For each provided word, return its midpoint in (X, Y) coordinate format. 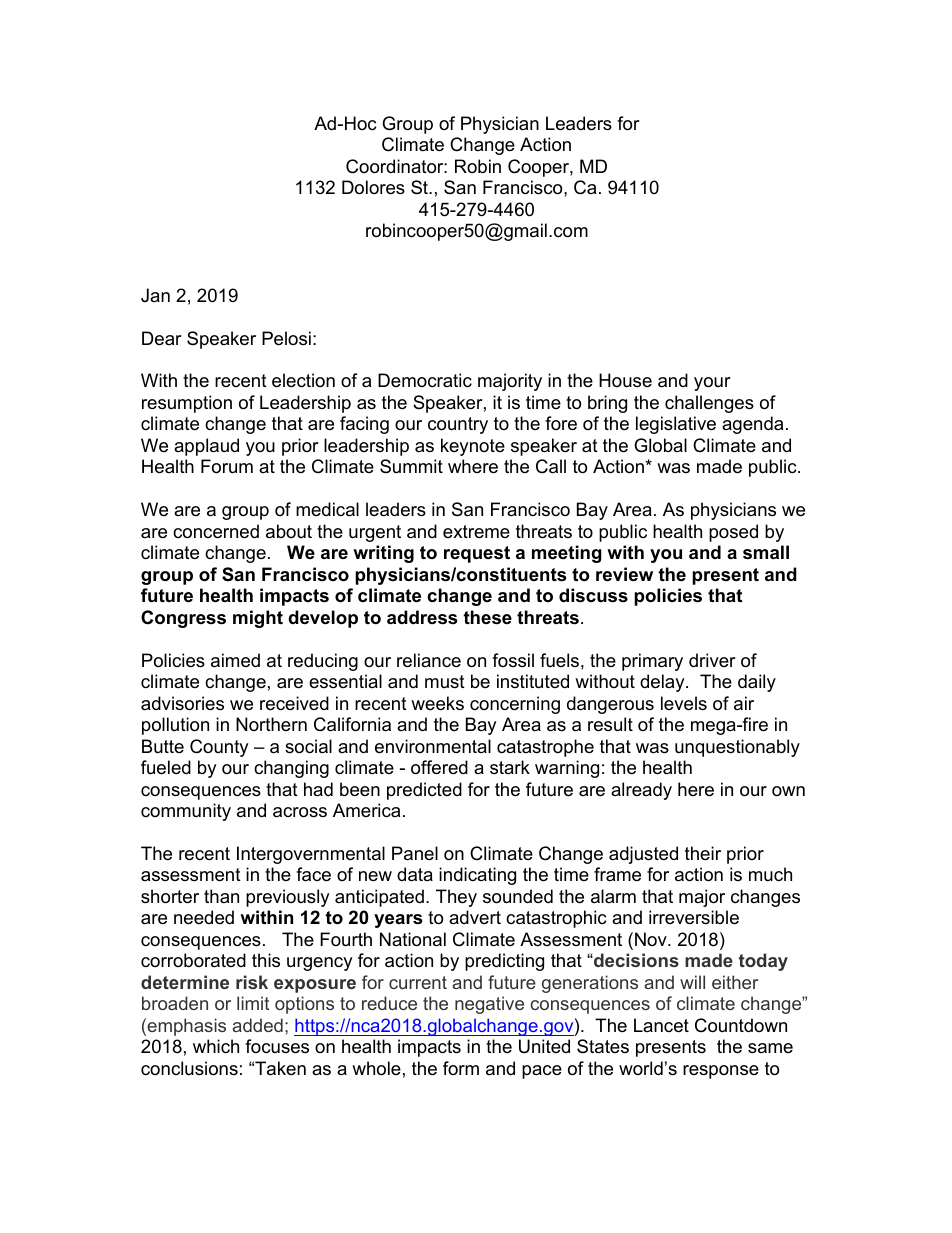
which (216, 1046)
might (258, 619)
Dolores (373, 187)
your (712, 384)
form (461, 1068)
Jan (155, 295)
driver (712, 660)
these (487, 617)
